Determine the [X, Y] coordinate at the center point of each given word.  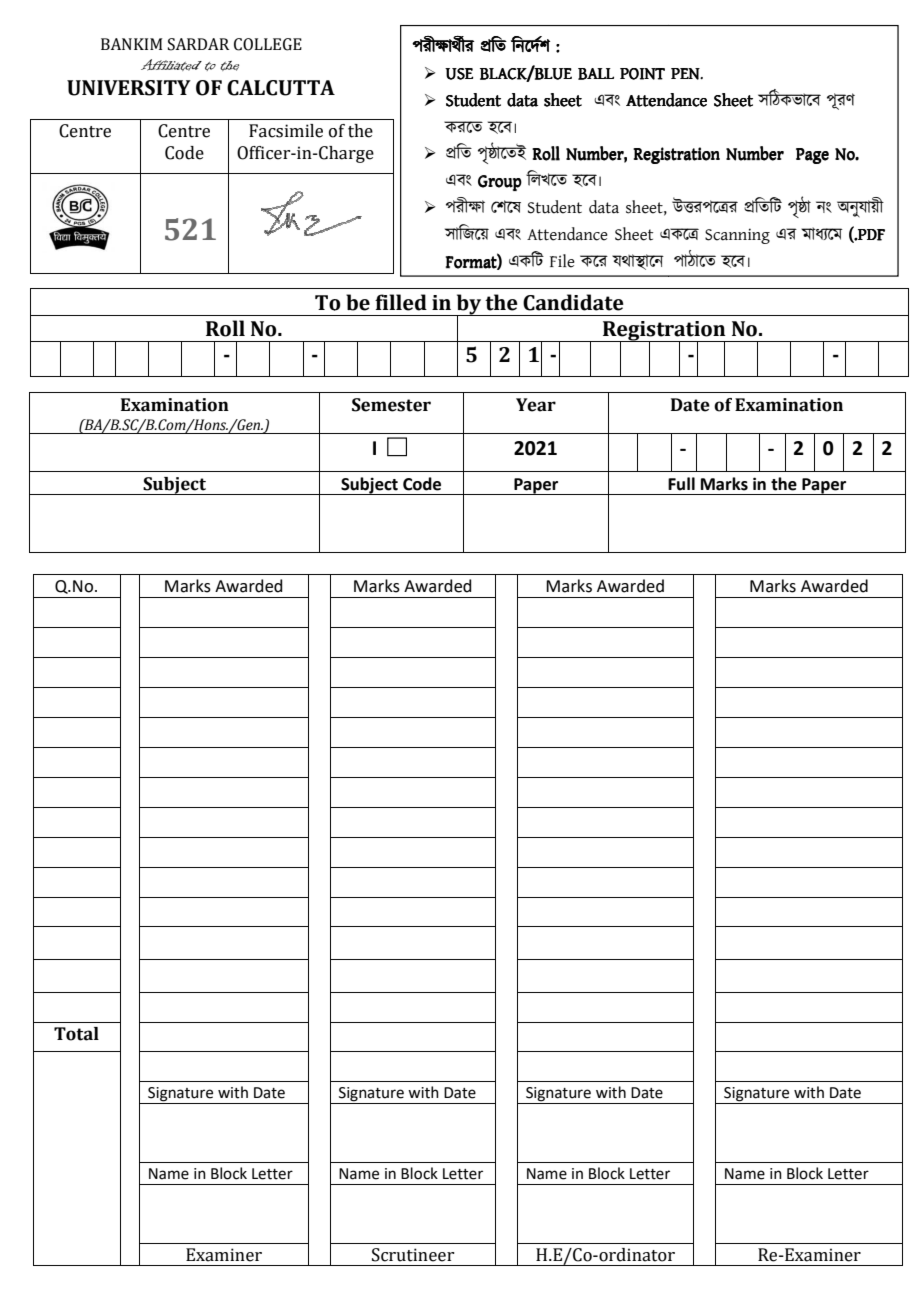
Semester [391, 405]
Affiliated [171, 65]
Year [536, 405]
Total [76, 1034]
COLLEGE [268, 44]
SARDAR [198, 44]
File [562, 261]
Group [500, 183]
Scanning [737, 236]
